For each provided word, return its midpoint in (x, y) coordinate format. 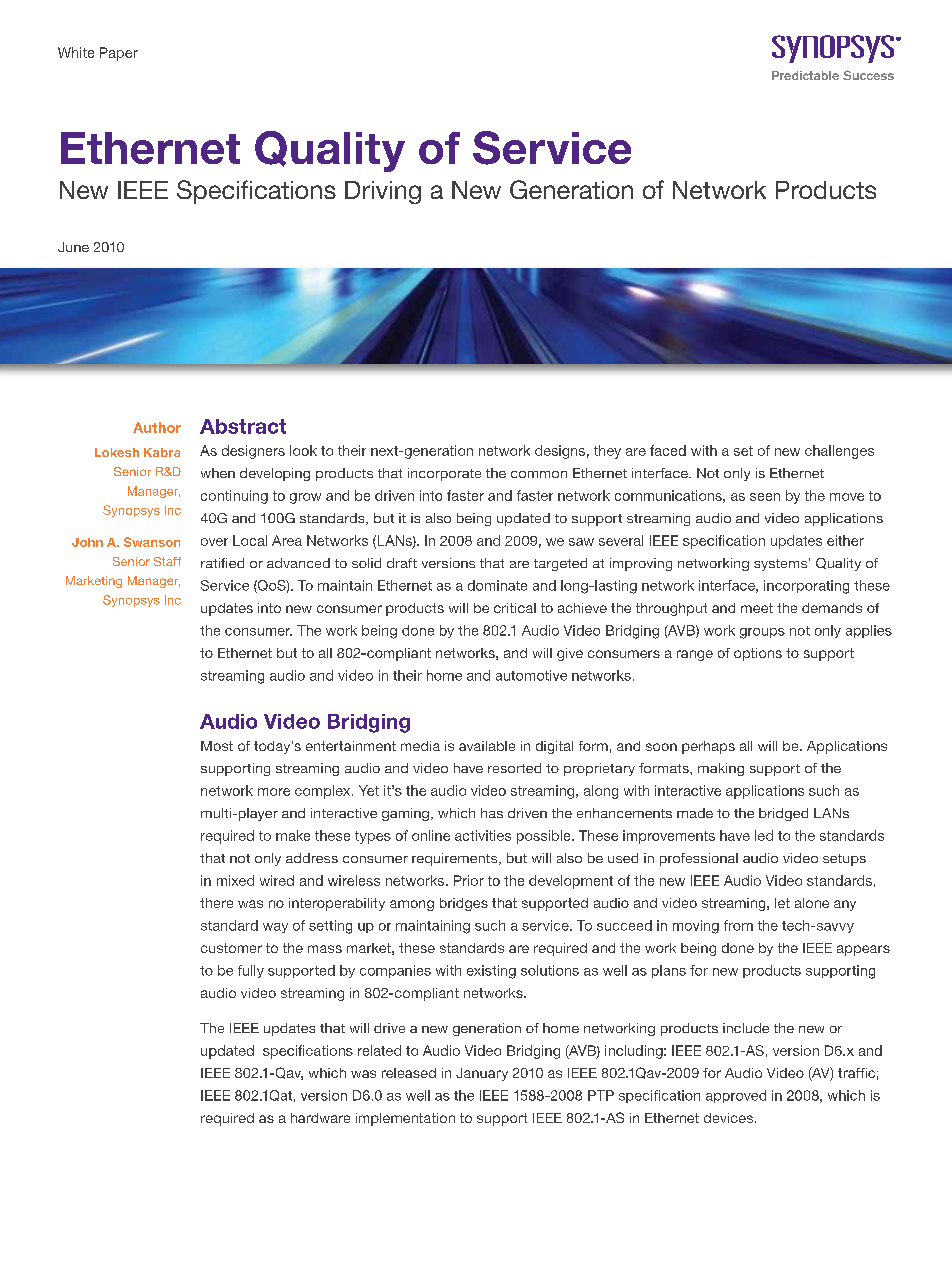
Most (217, 746)
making (721, 769)
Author (157, 427)
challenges (839, 452)
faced (668, 450)
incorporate (444, 474)
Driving (383, 192)
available (487, 746)
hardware (320, 1118)
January (482, 1074)
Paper (119, 54)
